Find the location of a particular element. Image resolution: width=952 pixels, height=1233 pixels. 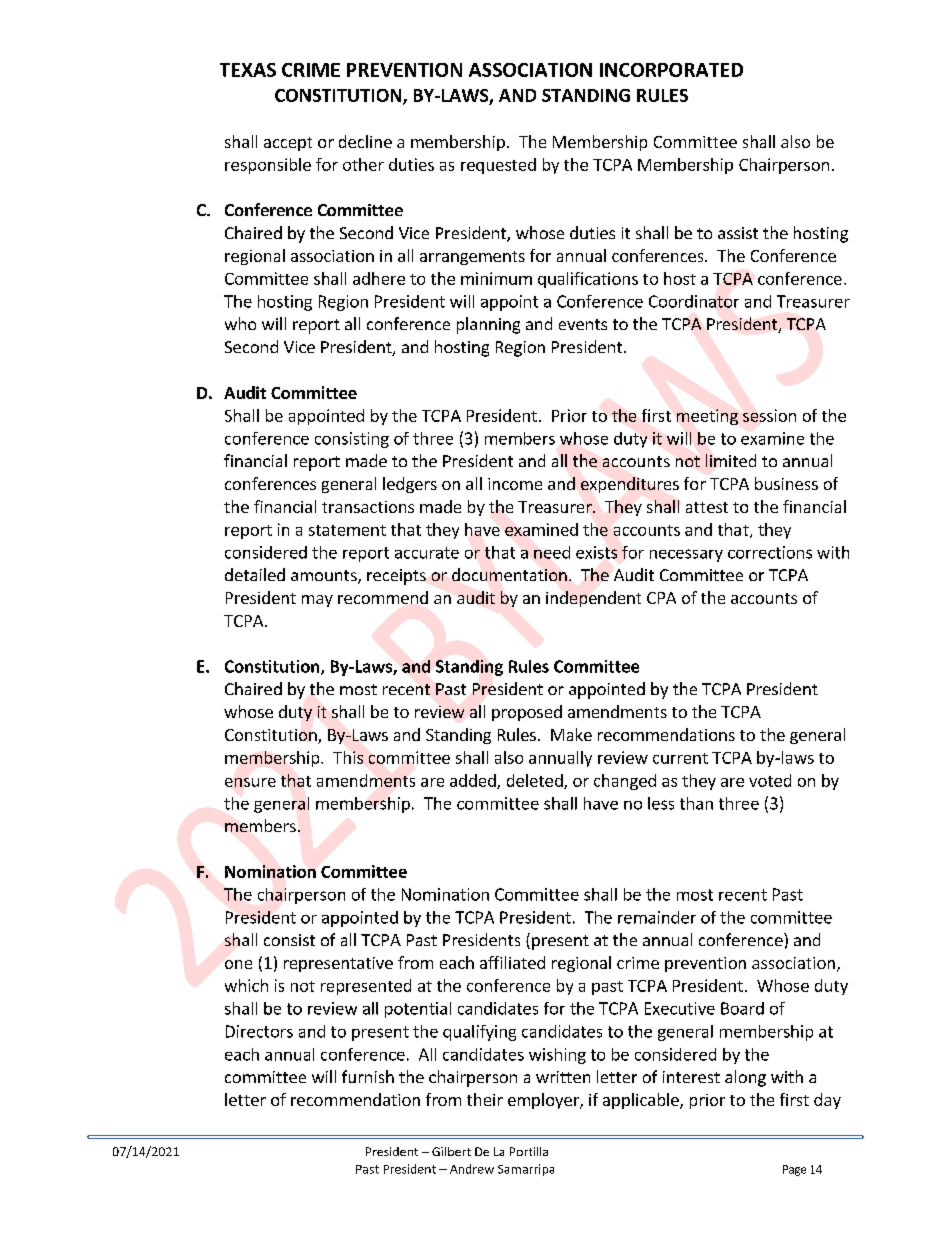

limited is located at coordinates (731, 460).
